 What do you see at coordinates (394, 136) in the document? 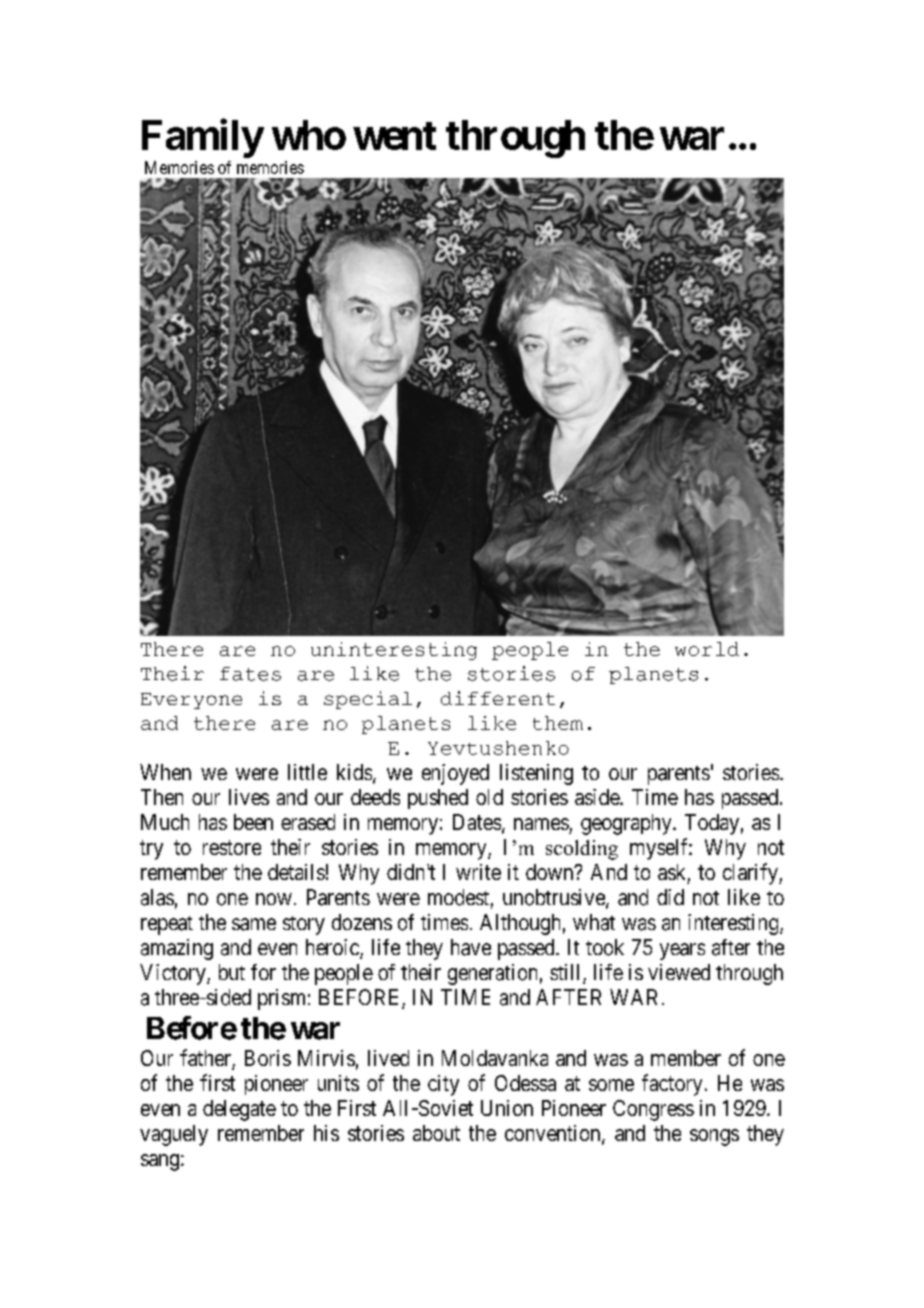
I see `went` at bounding box center [394, 136].
